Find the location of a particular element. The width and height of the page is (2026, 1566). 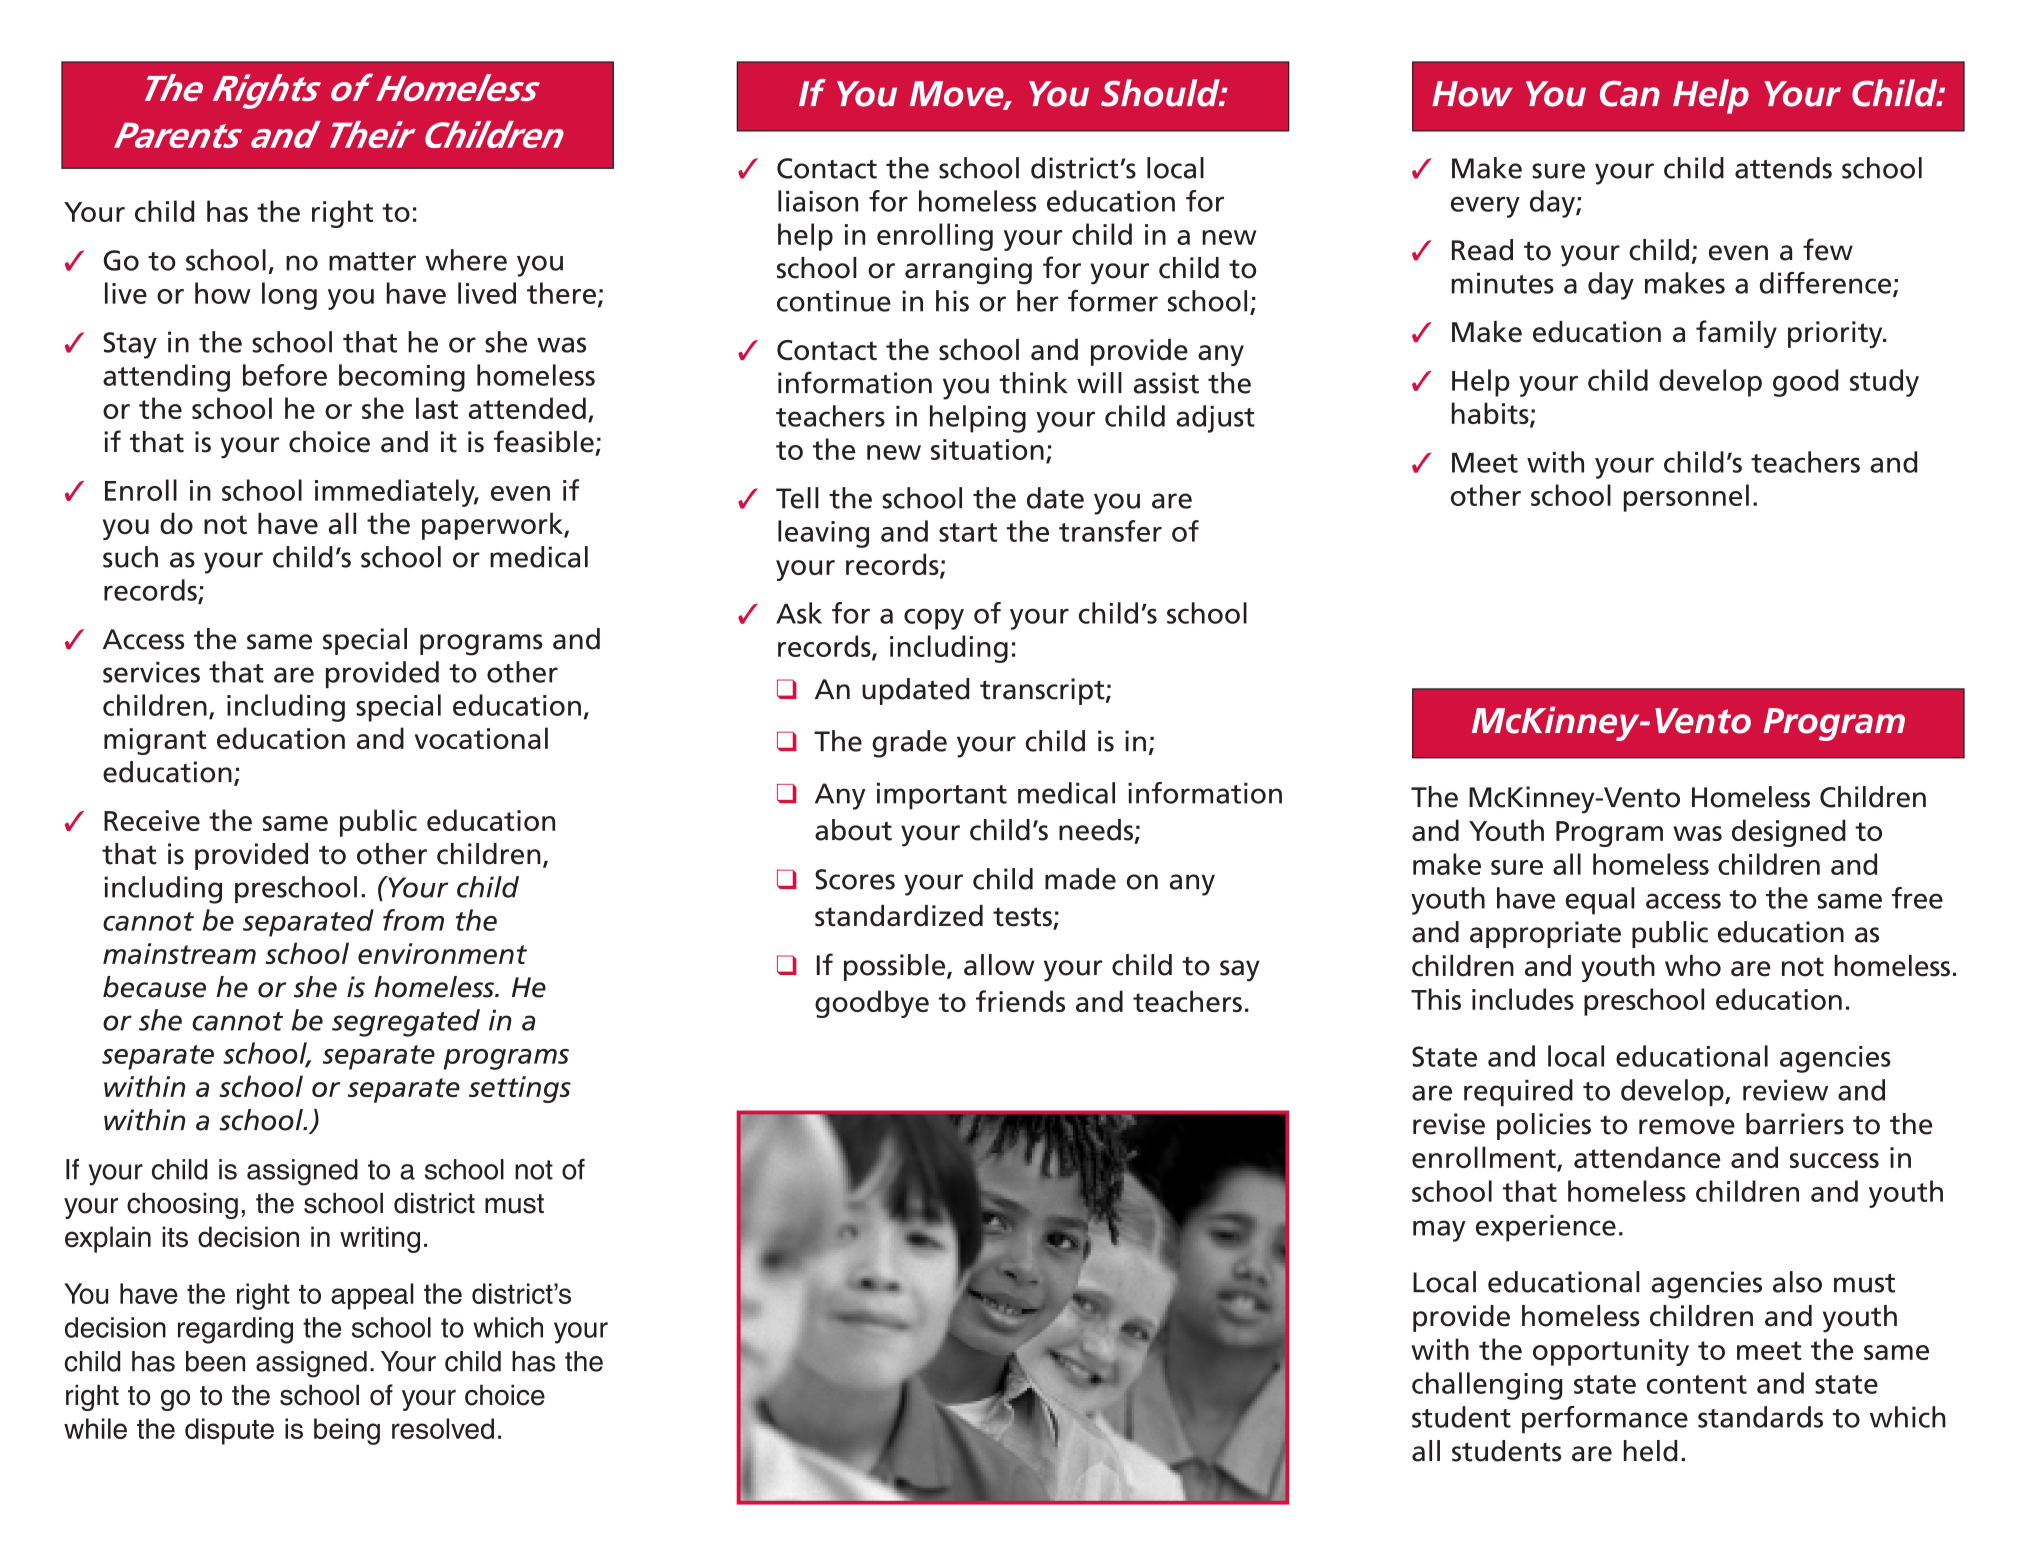

being is located at coordinates (347, 1431).
